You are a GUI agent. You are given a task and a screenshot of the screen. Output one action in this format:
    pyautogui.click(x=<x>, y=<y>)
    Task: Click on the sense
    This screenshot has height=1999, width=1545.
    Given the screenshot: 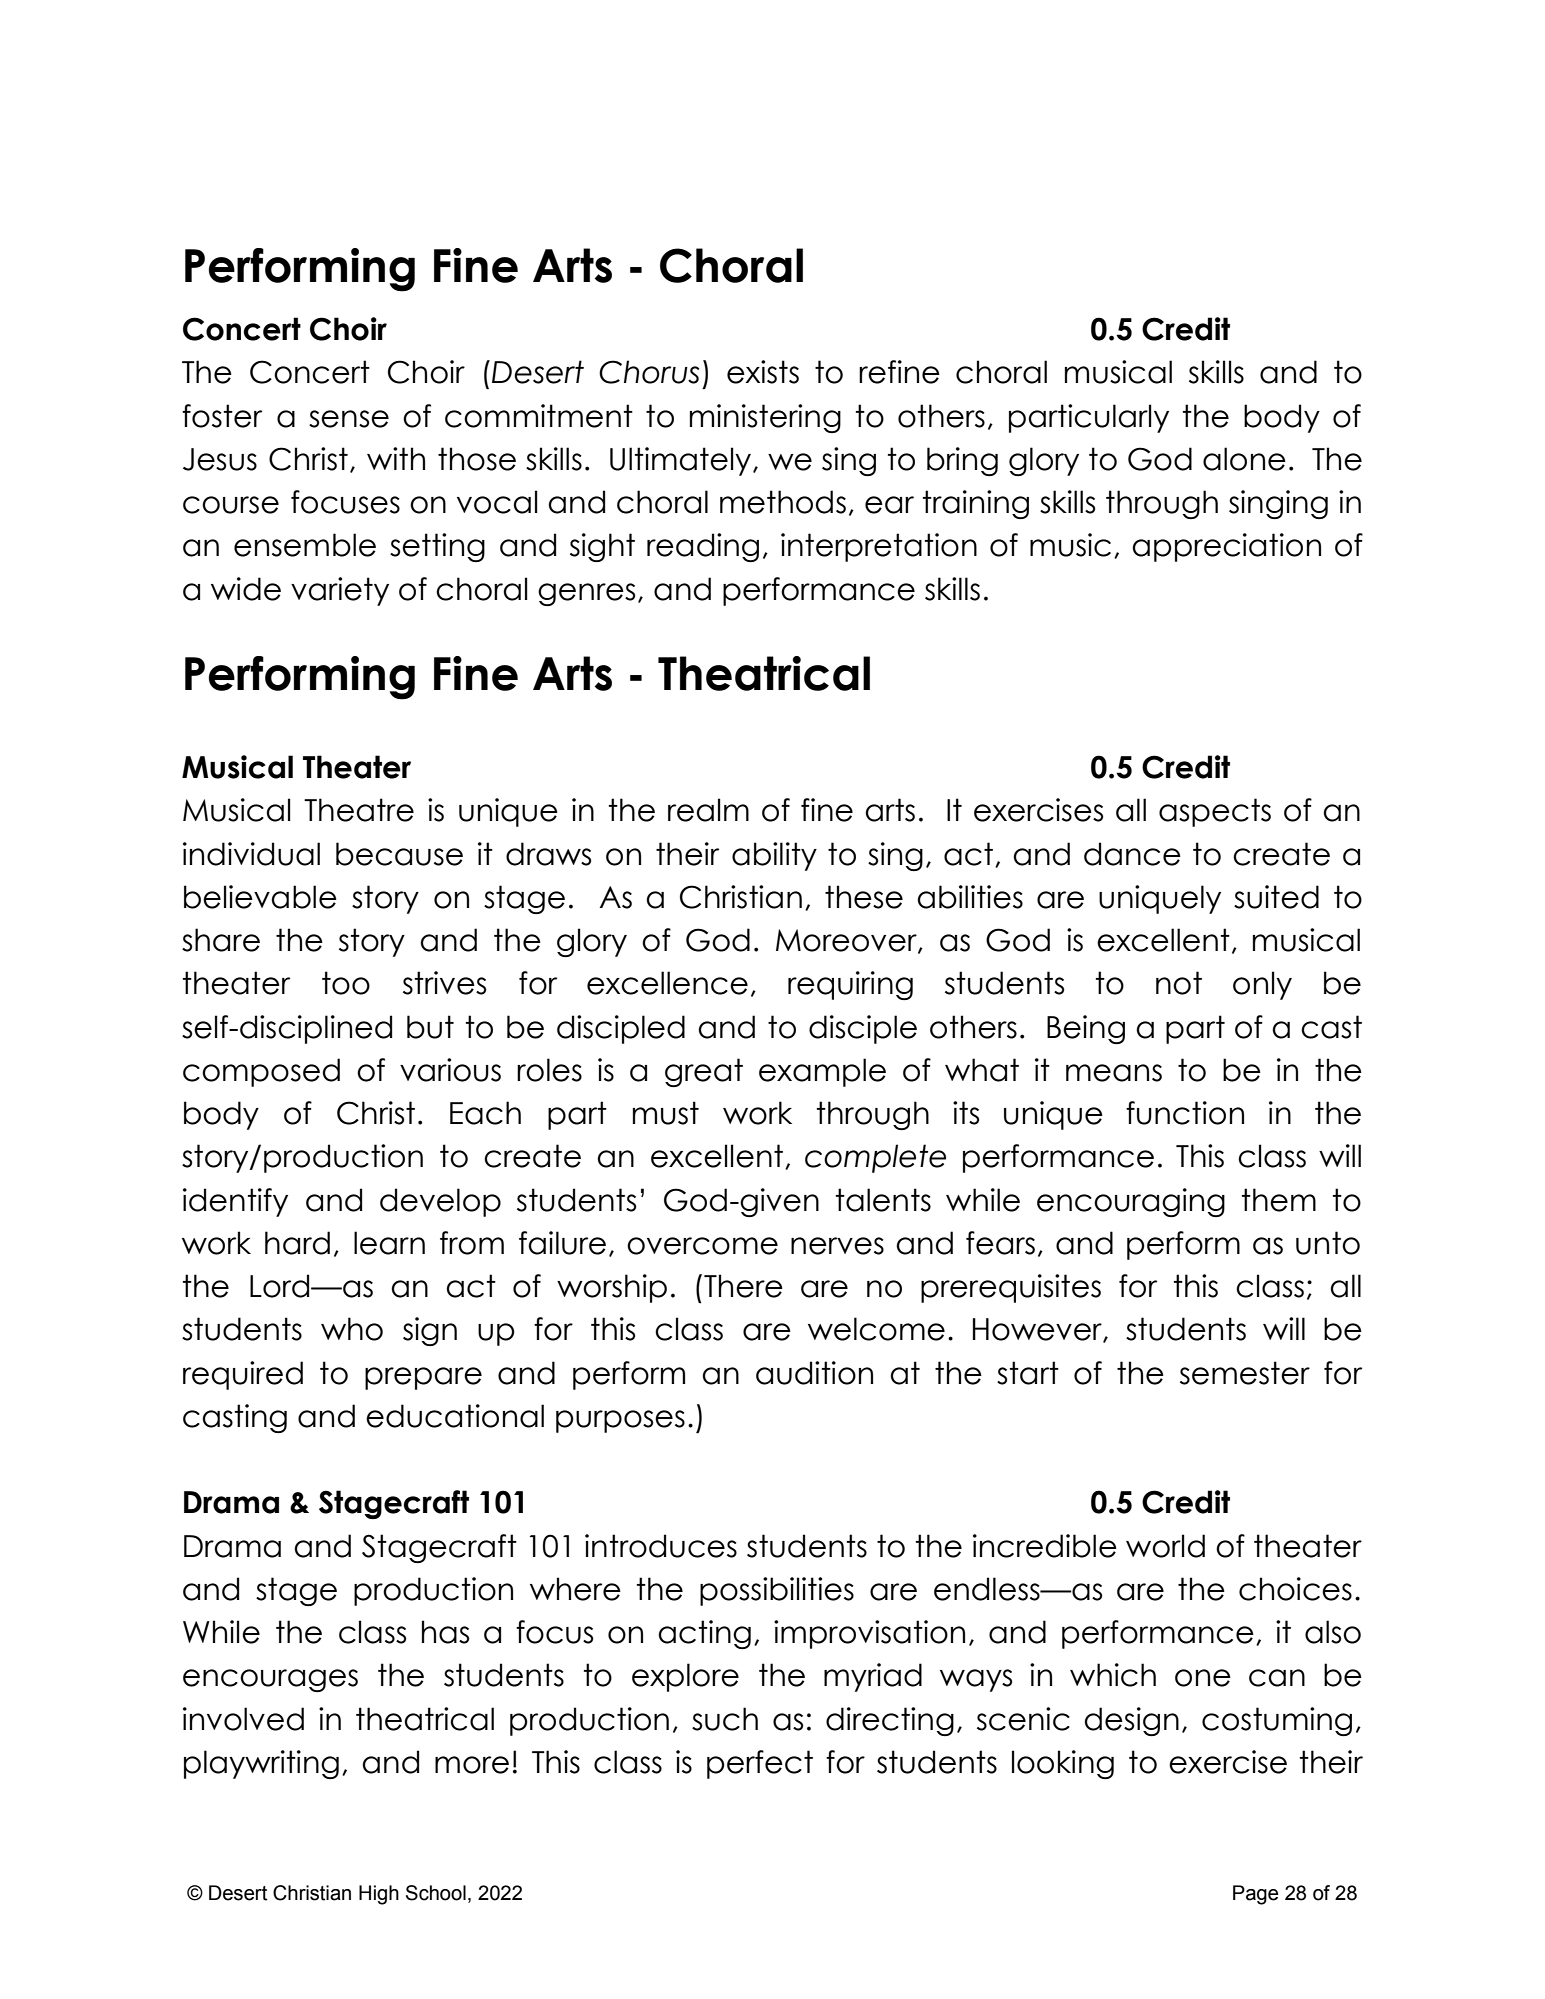 What is the action you would take?
    pyautogui.click(x=349, y=419)
